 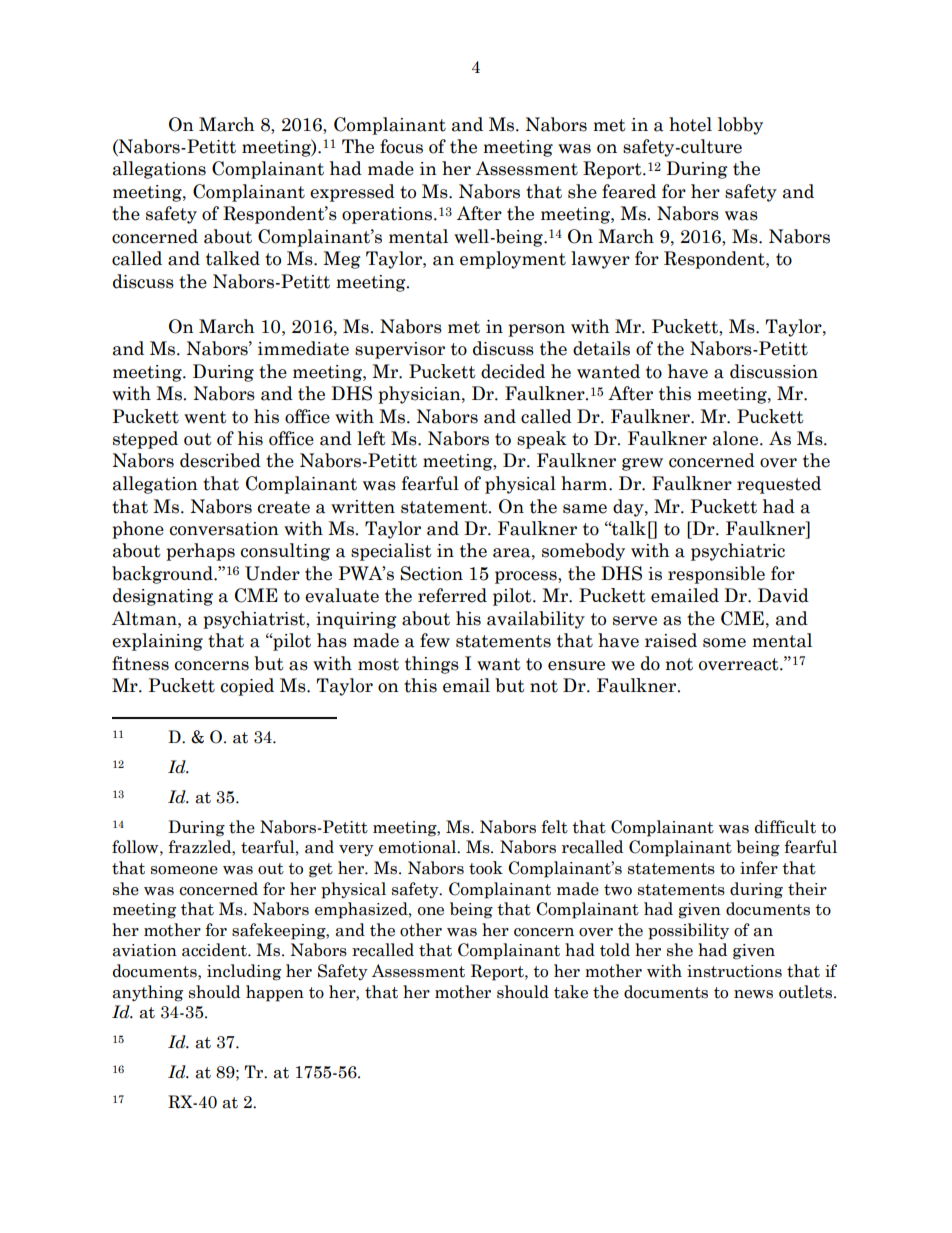 What do you see at coordinates (740, 126) in the screenshot?
I see `lobby` at bounding box center [740, 126].
